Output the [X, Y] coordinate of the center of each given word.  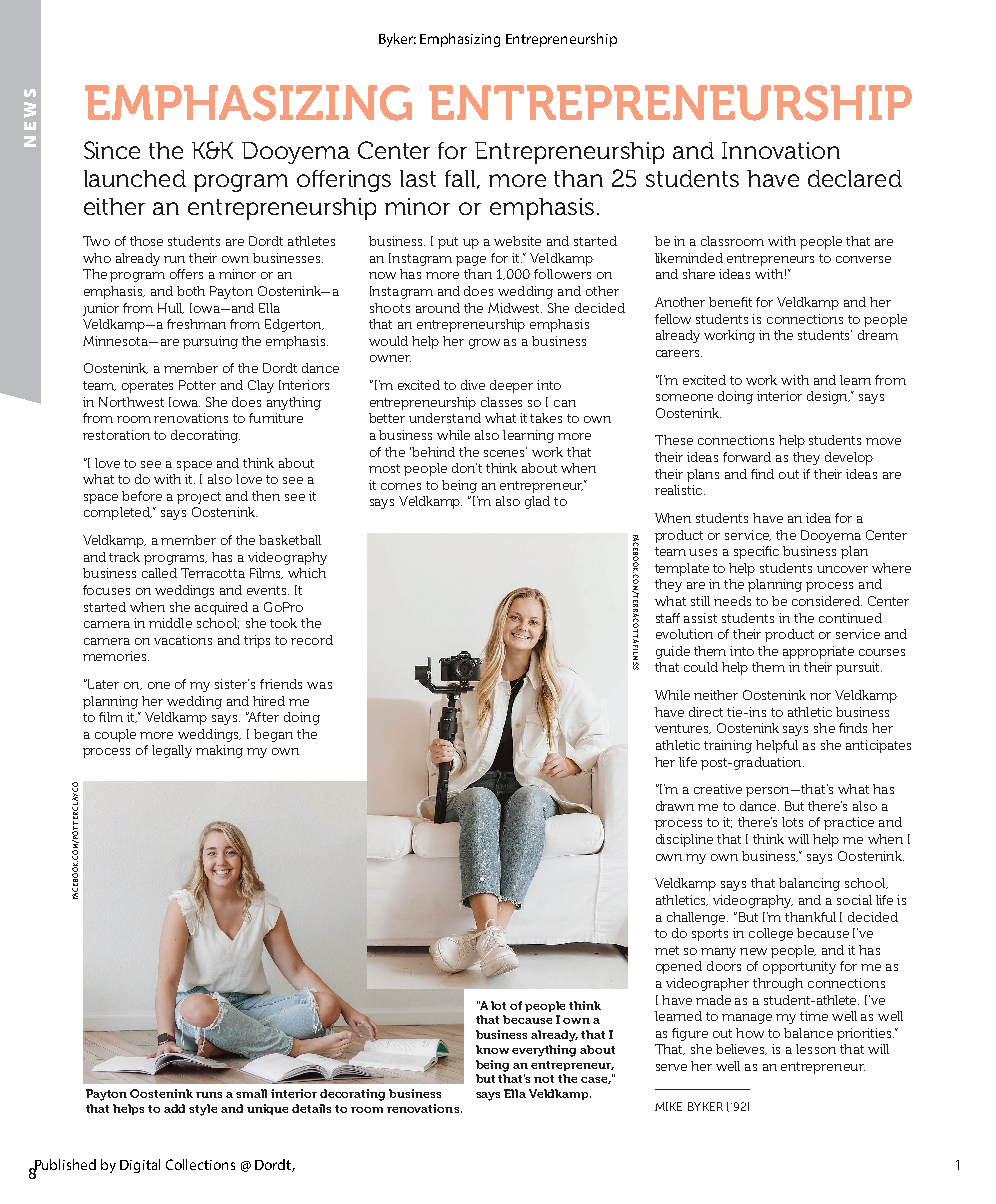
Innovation [781, 150]
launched [135, 178]
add [174, 1108]
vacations [183, 640]
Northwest [131, 402]
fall [461, 179]
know [492, 1049]
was [319, 685]
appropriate [818, 652]
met [667, 950]
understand [445, 418]
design [828, 397]
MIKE [668, 1106]
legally [172, 751]
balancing [809, 884]
